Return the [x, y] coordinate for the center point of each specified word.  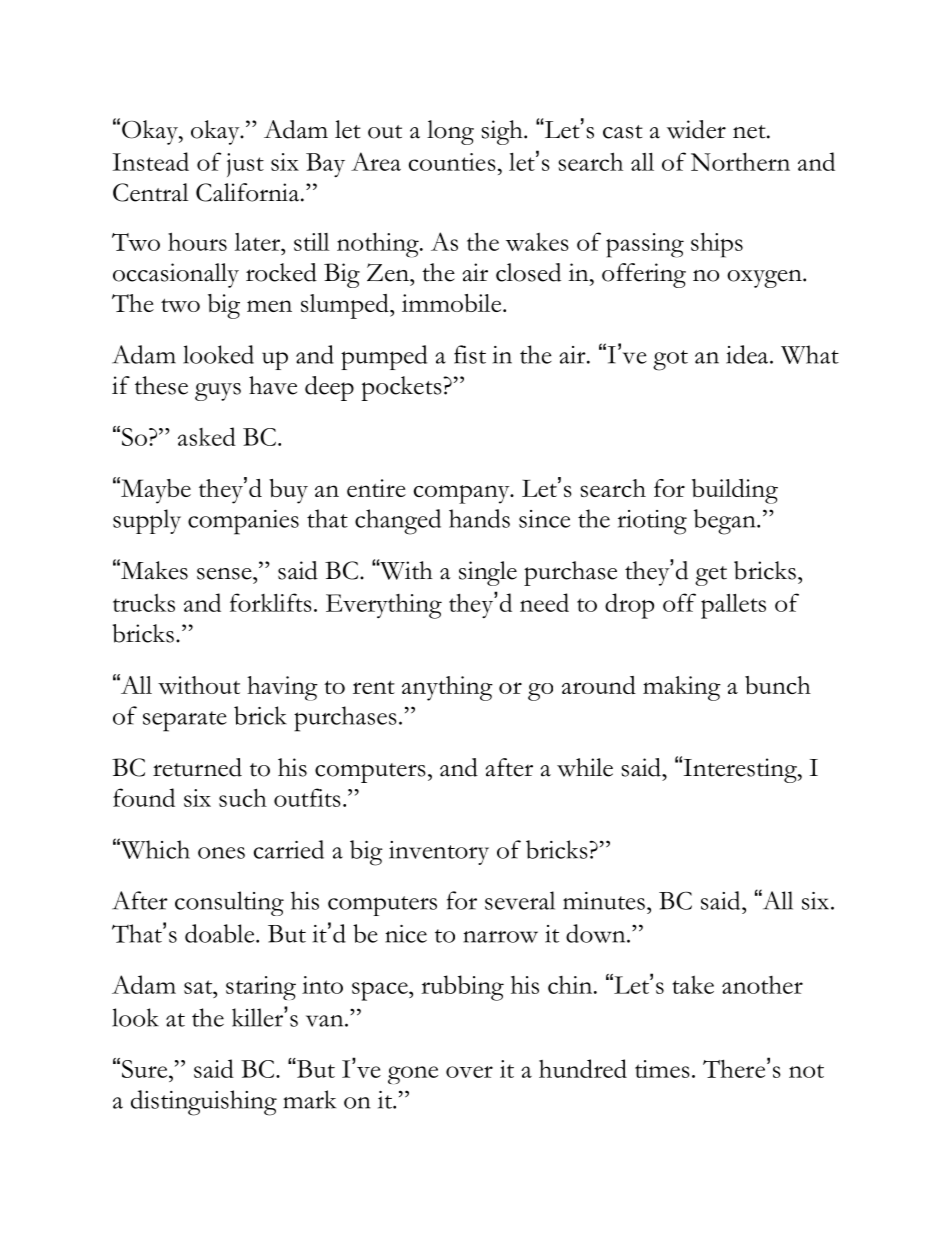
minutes [604, 901]
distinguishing [204, 1103]
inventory [439, 853]
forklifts [271, 602]
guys [218, 392]
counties [452, 162]
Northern [740, 161]
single [488, 573]
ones [221, 853]
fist [470, 354]
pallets [733, 606]
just [245, 165]
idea [748, 354]
